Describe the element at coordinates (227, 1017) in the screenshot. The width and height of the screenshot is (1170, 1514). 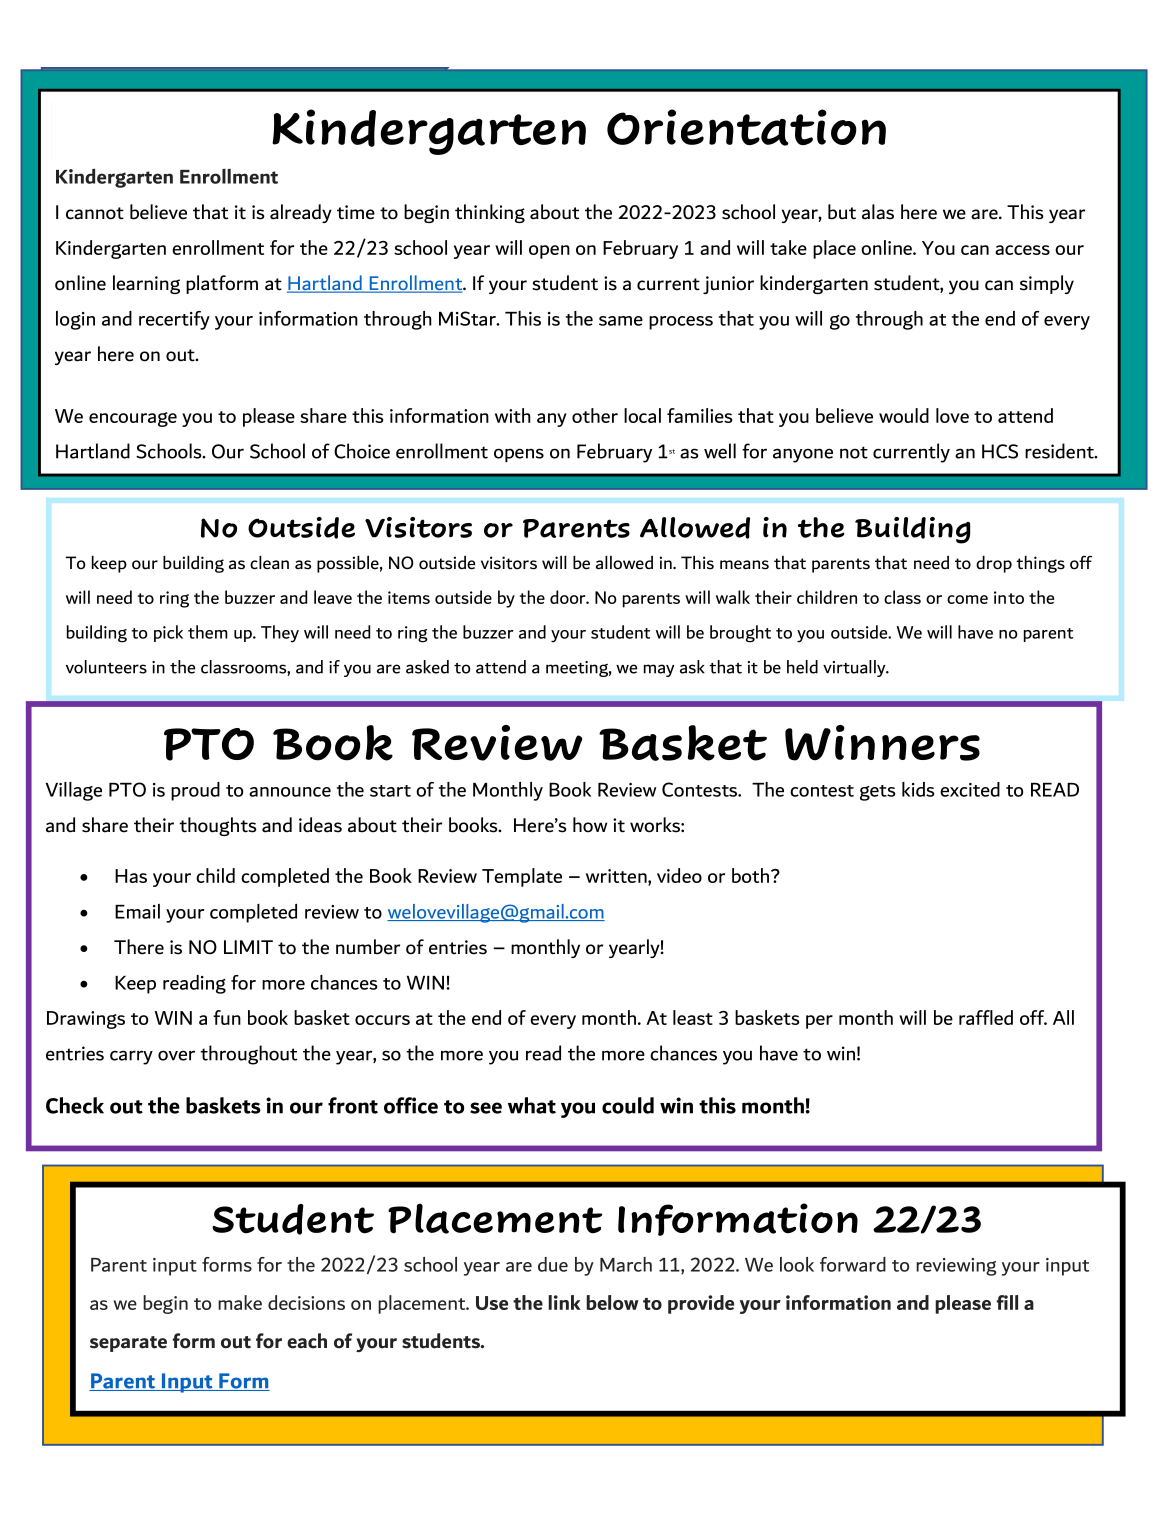
I see `fun` at that location.
